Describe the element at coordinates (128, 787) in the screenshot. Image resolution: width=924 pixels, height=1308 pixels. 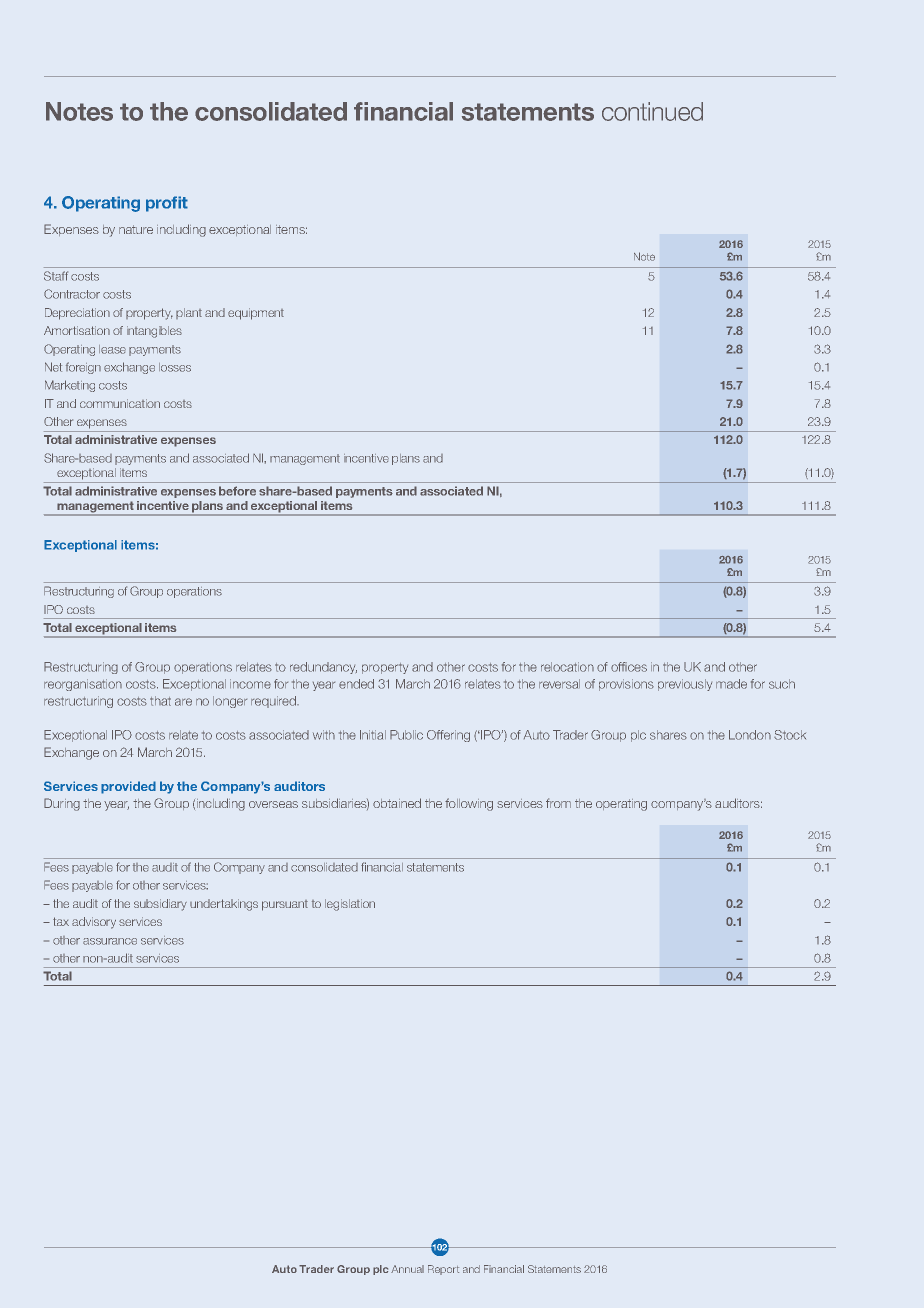
I see `provided` at that location.
